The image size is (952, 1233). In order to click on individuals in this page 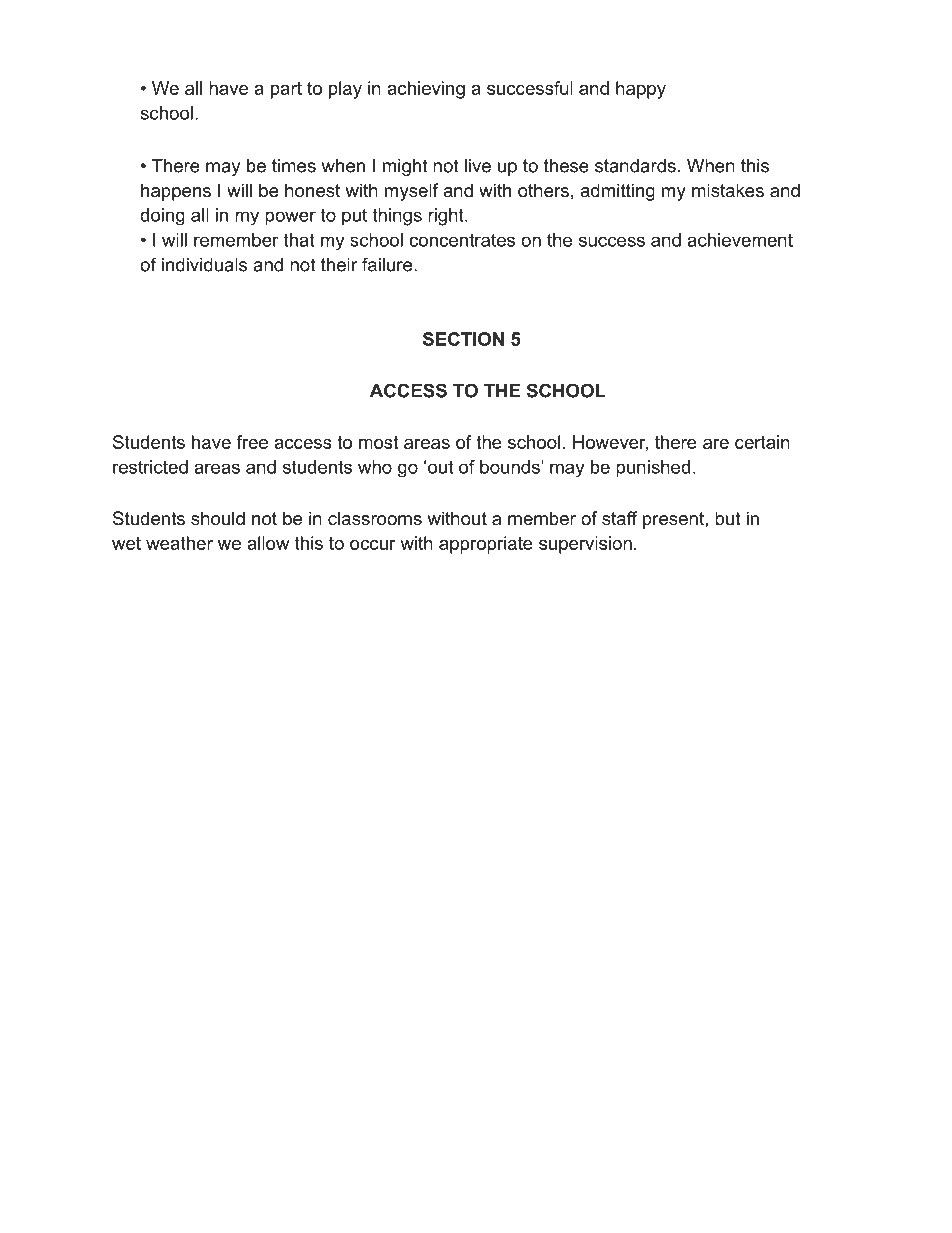, I will do `click(204, 265)`.
